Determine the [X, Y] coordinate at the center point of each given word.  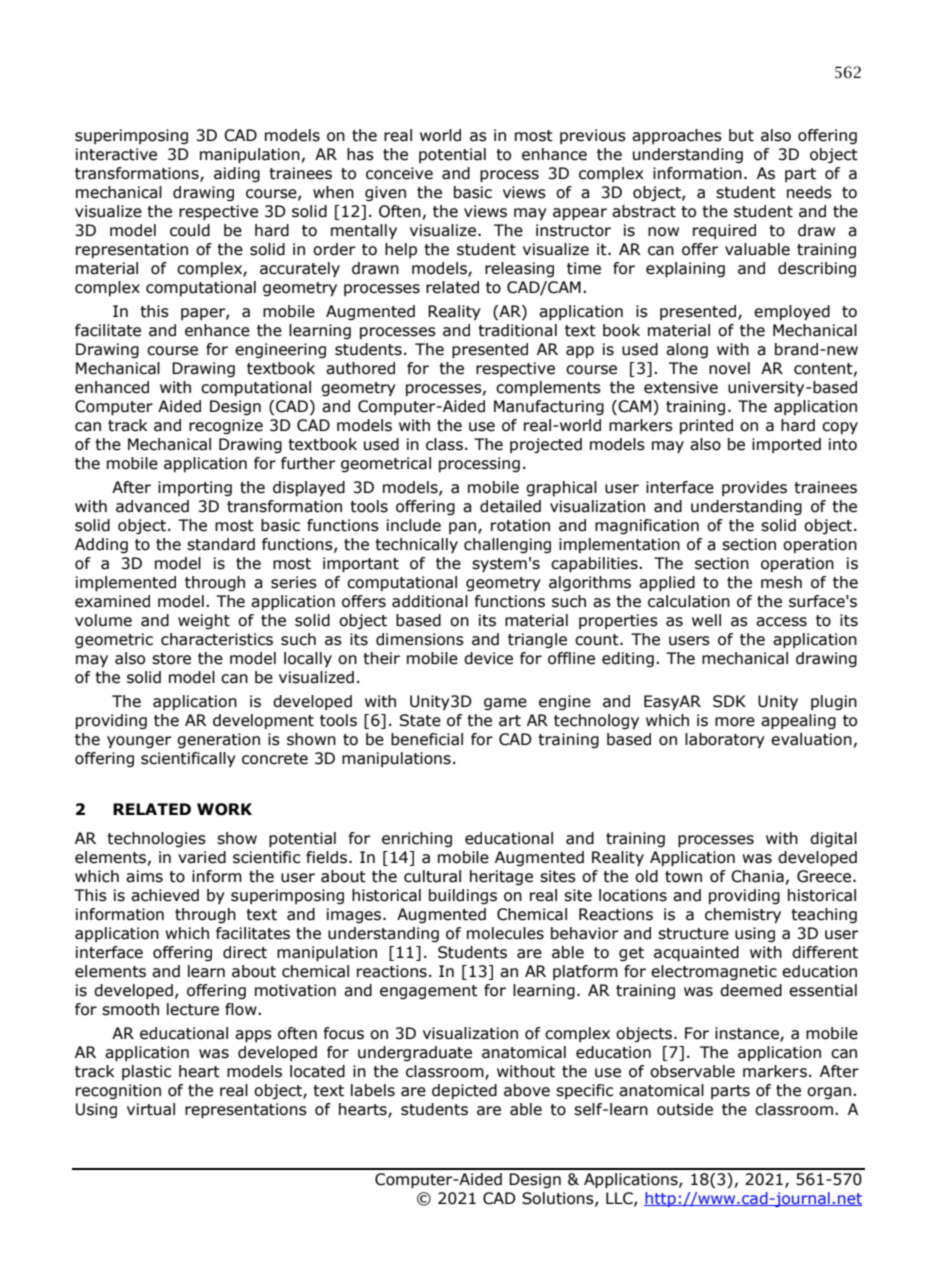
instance [748, 1034]
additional [430, 601]
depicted [464, 1091]
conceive [399, 173]
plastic [146, 1072]
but [741, 135]
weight [204, 621]
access [781, 622]
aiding [237, 174]
